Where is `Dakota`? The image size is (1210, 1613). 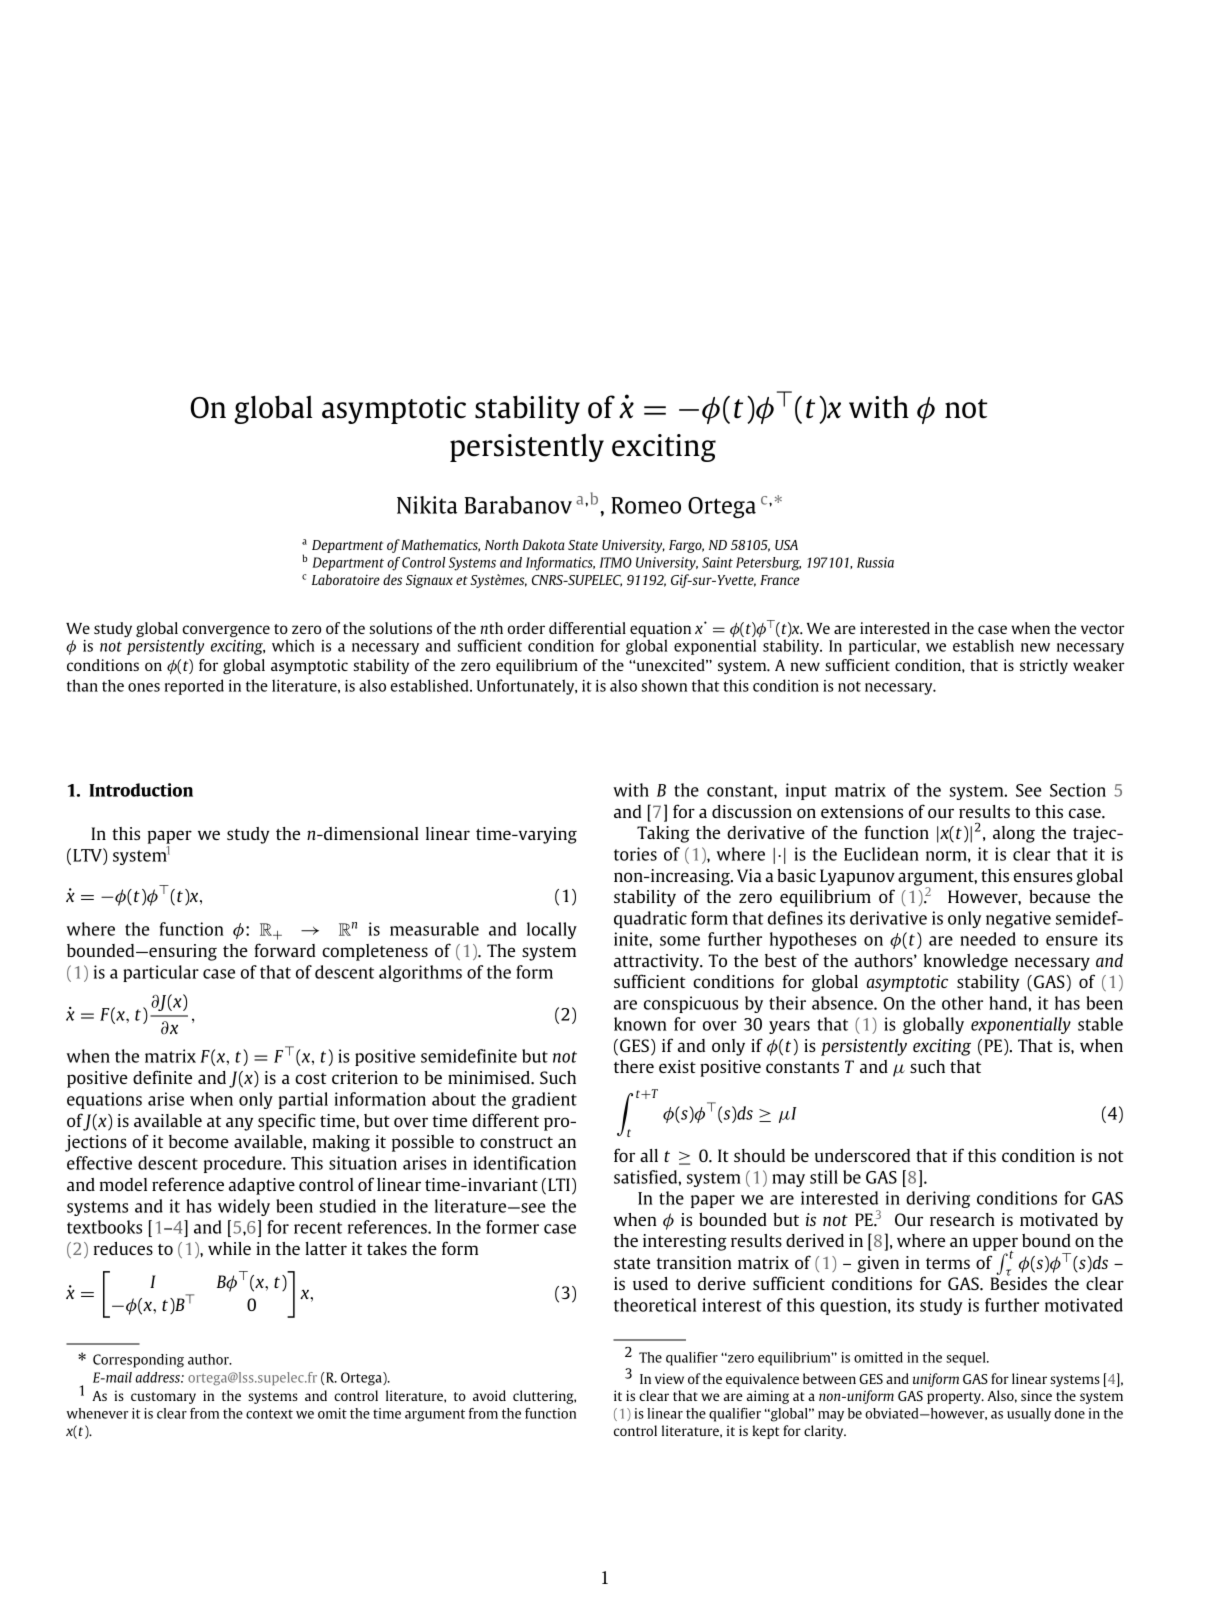
Dakota is located at coordinates (543, 544).
